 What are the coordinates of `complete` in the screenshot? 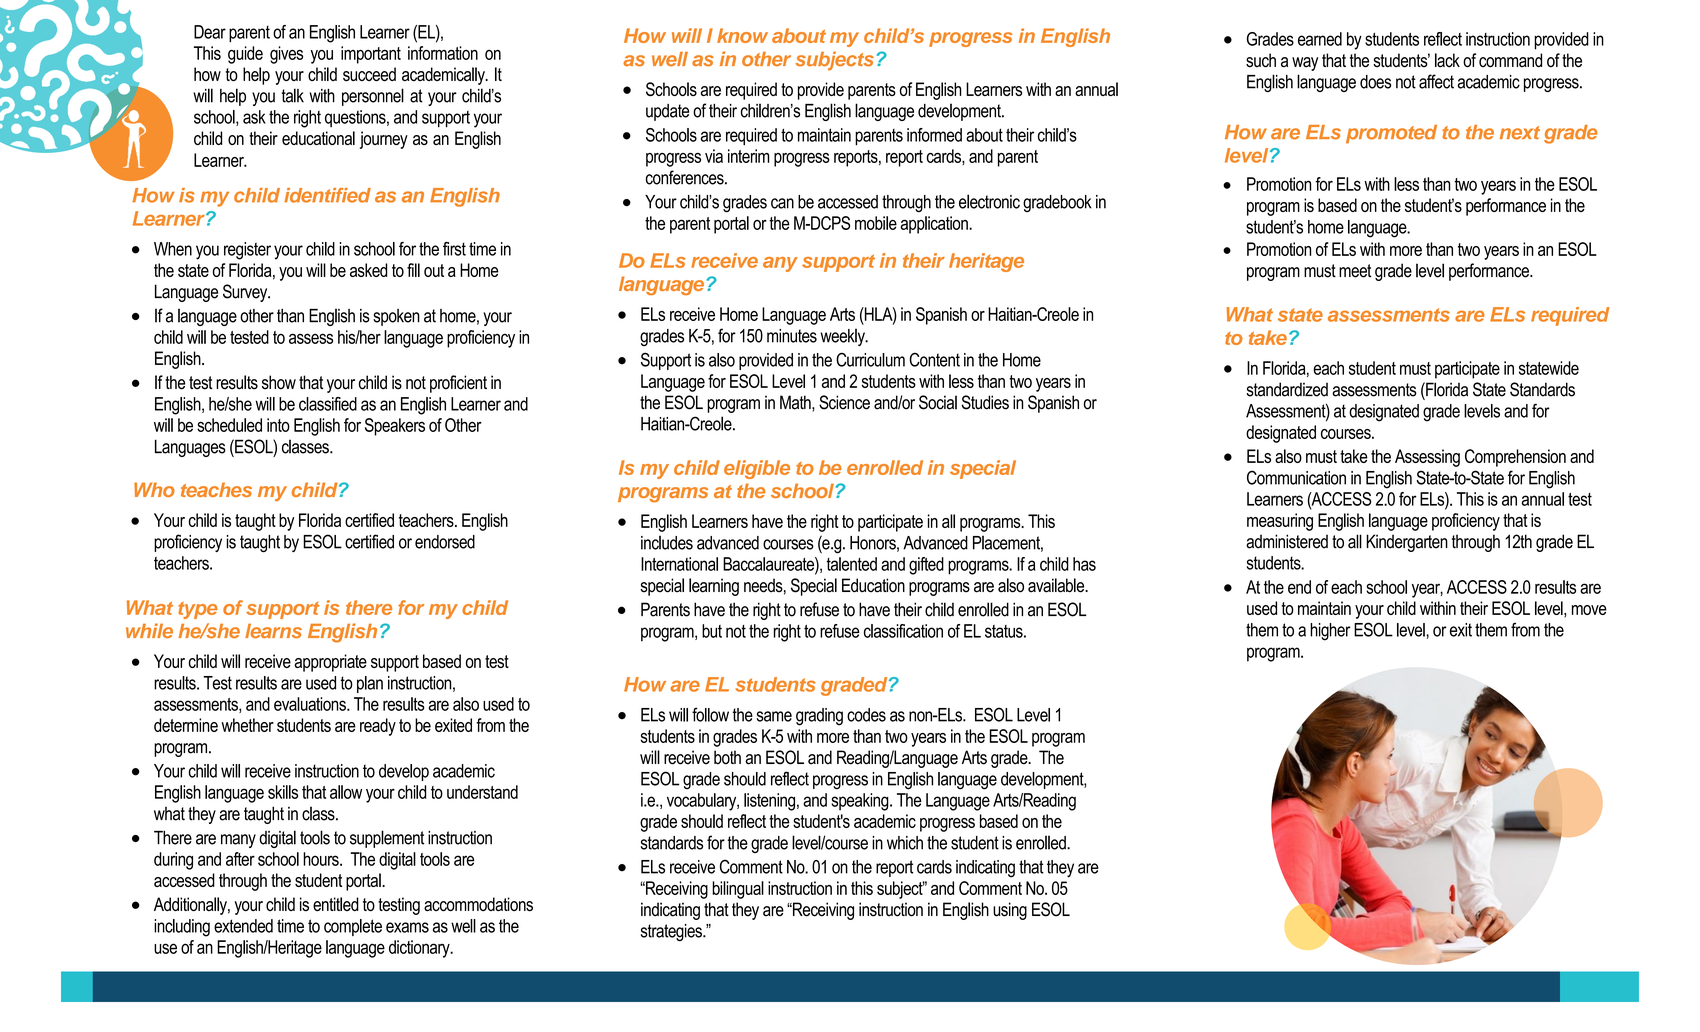 It's located at (353, 927).
